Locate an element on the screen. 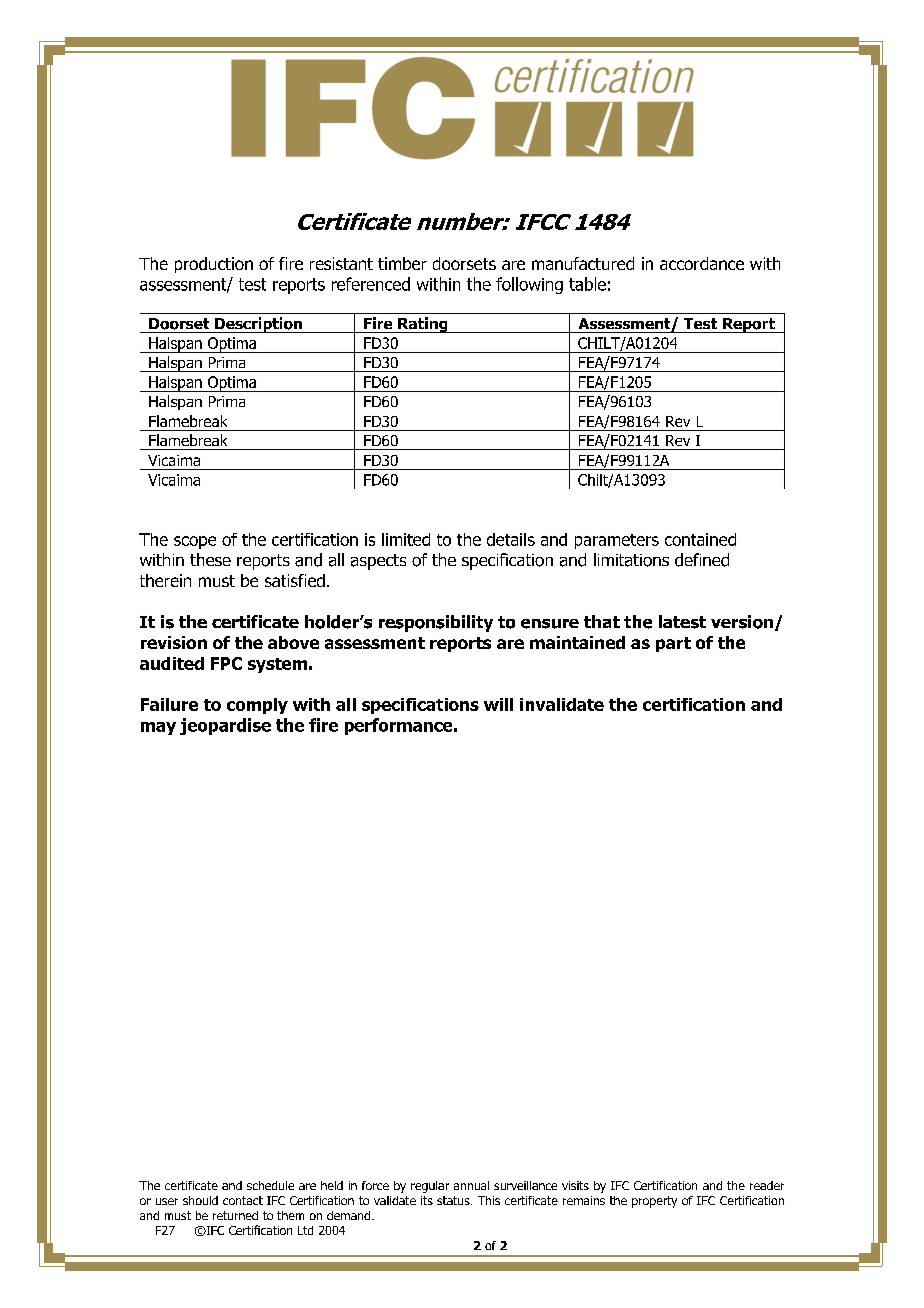  jeopardise is located at coordinates (225, 726).
